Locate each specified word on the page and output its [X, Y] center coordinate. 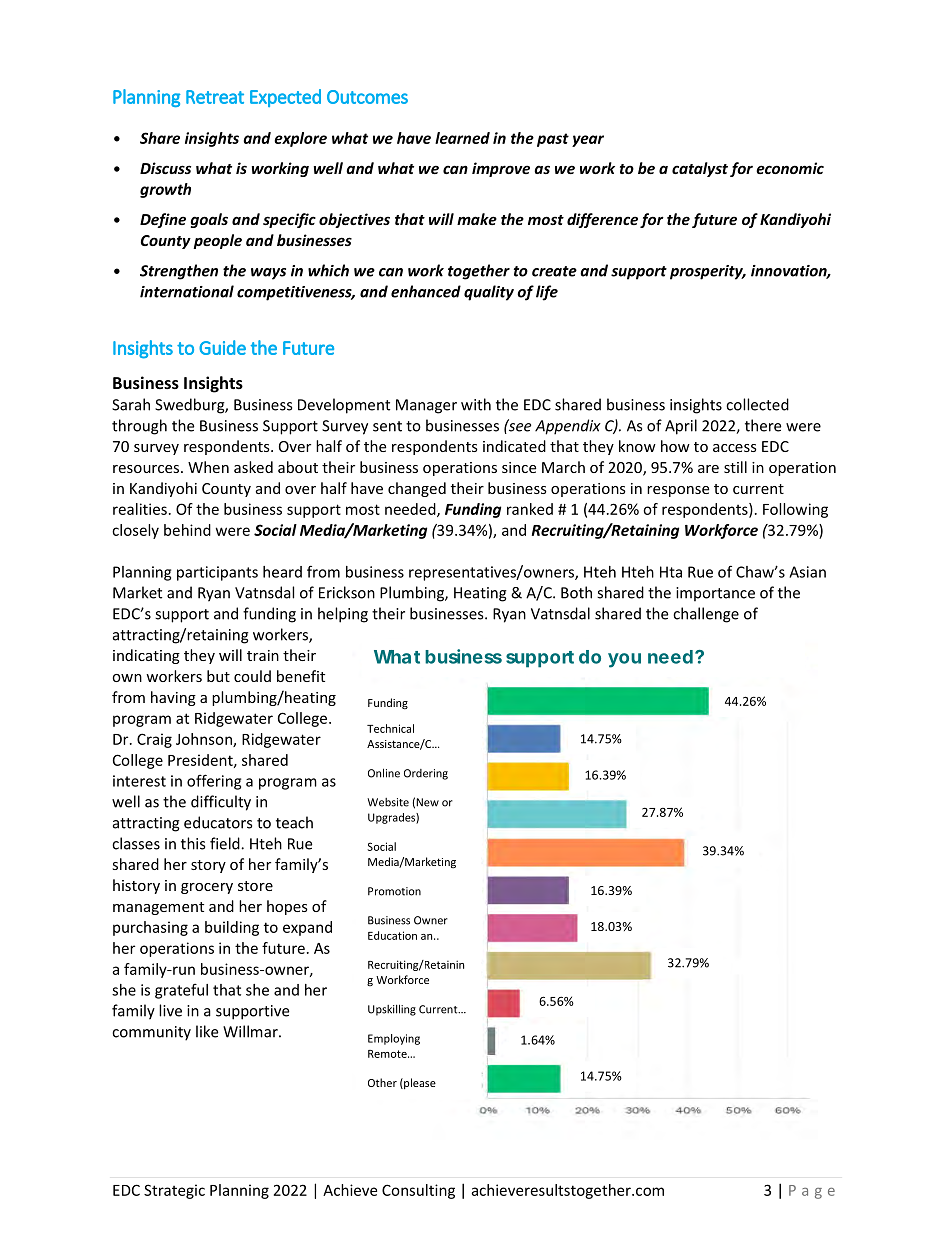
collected [757, 404]
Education [392, 935]
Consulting [418, 1191]
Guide [222, 347]
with [476, 404]
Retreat [215, 97]
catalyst [700, 169]
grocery [207, 888]
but [218, 676]
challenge [706, 615]
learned [462, 138]
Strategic [174, 1191]
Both [576, 592]
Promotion [394, 891]
